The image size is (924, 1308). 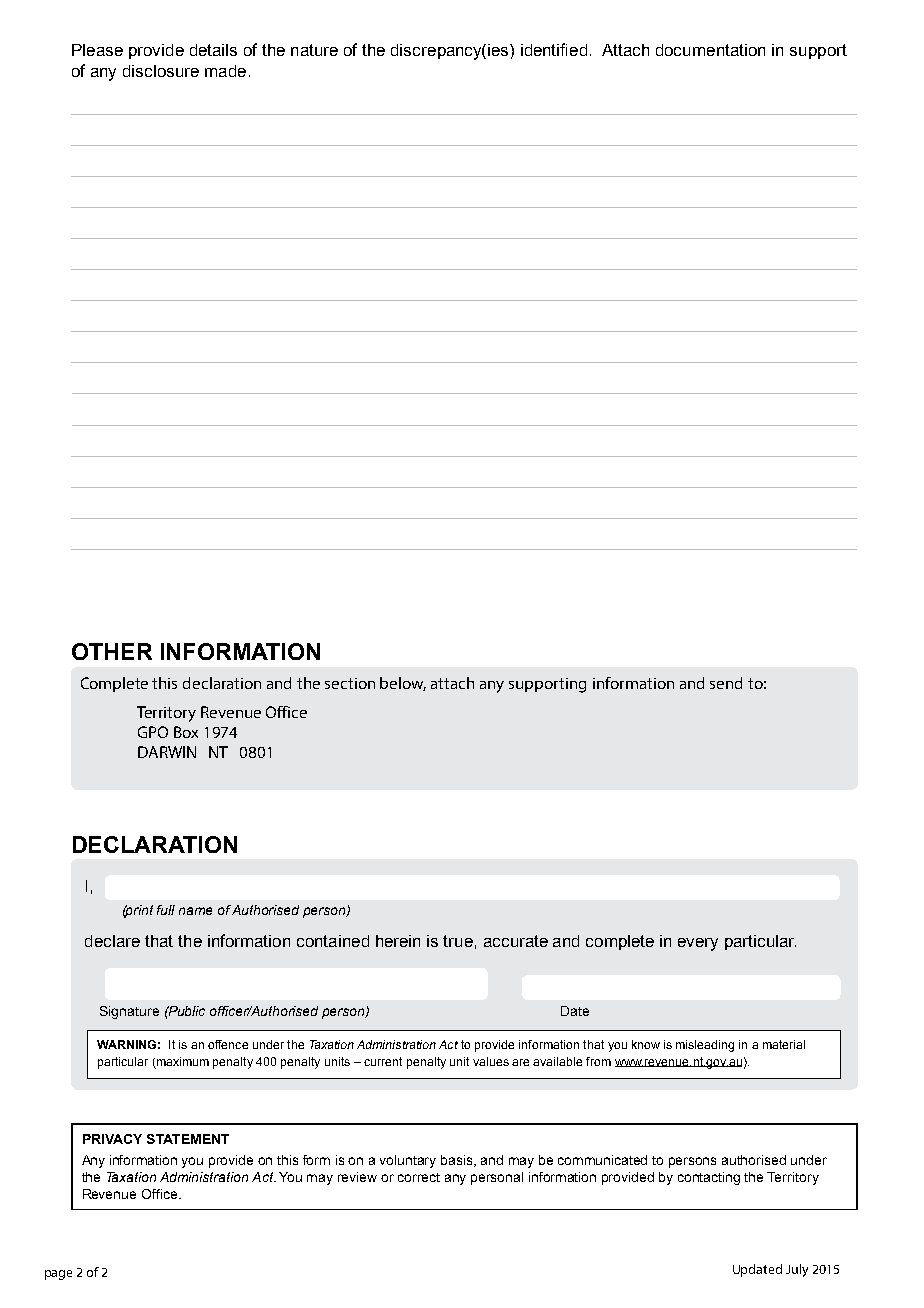 What do you see at coordinates (350, 683) in the screenshot?
I see `section` at bounding box center [350, 683].
